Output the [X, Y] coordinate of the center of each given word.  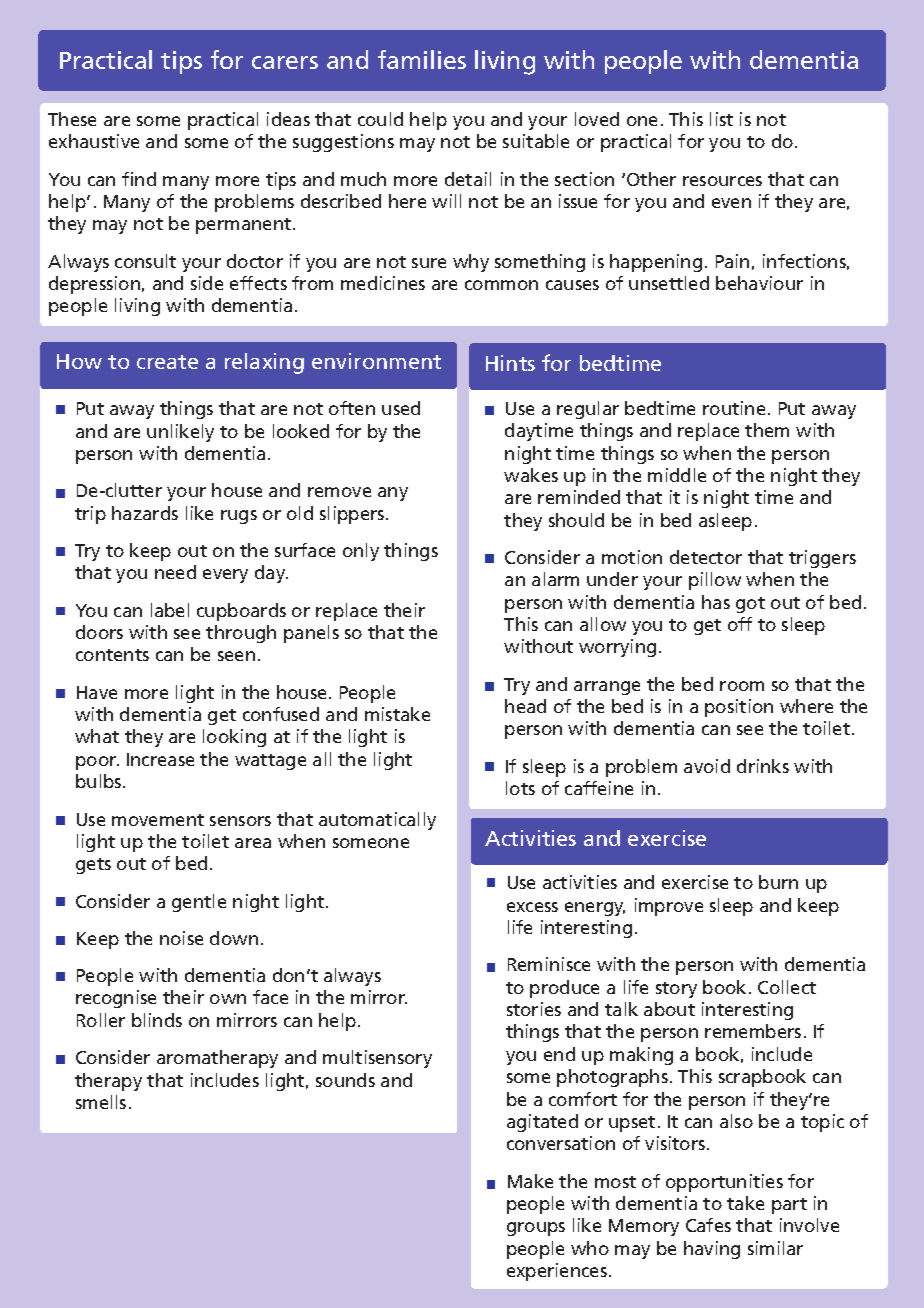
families [422, 59]
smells [101, 1102]
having [712, 1250]
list [721, 119]
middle [677, 475]
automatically [377, 821]
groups [536, 1229]
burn [778, 882]
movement [158, 820]
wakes [531, 475]
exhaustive [94, 141]
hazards [145, 513]
